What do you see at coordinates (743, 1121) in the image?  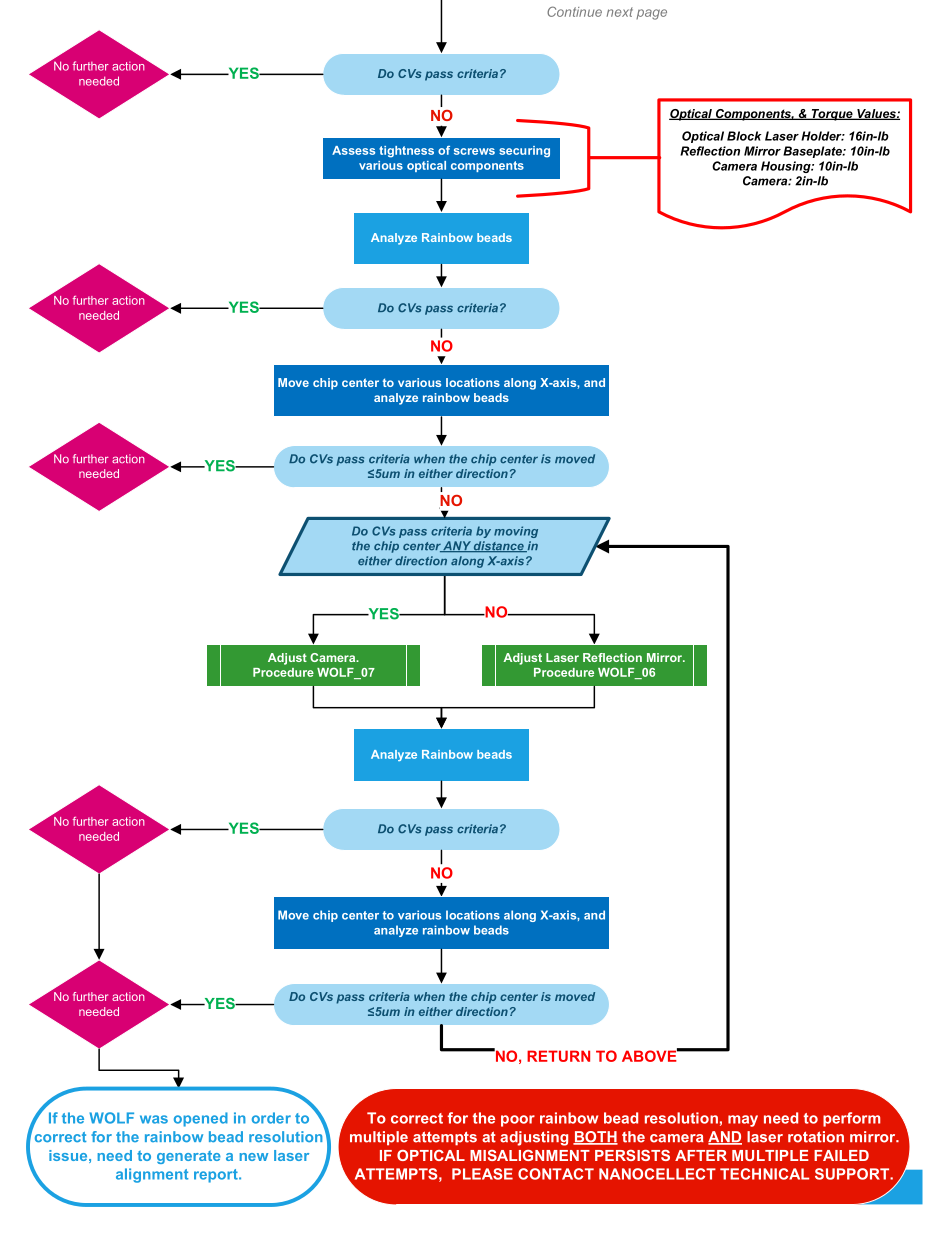 I see `may` at bounding box center [743, 1121].
